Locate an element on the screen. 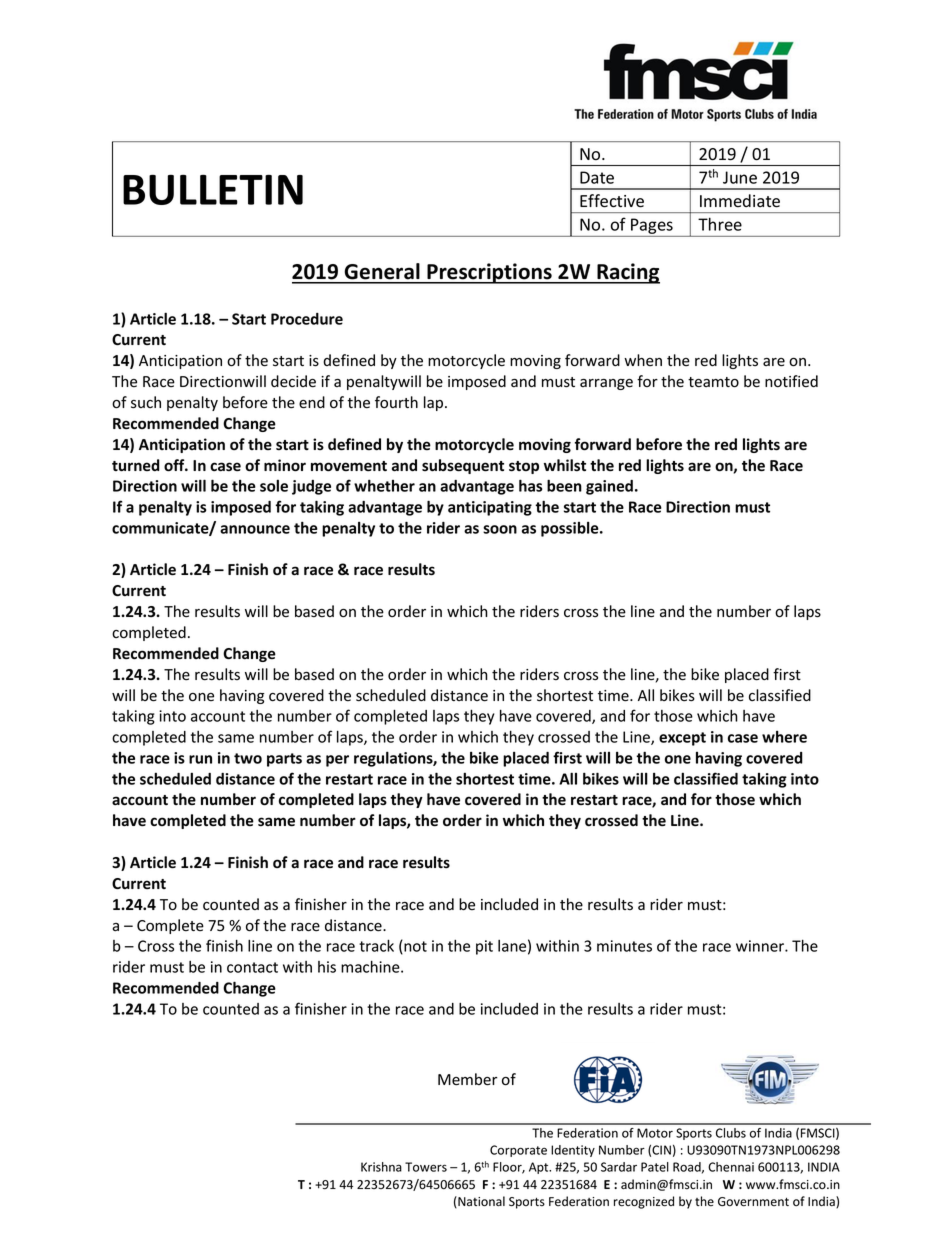 The width and height of the screenshot is (952, 1233). per is located at coordinates (337, 761).
